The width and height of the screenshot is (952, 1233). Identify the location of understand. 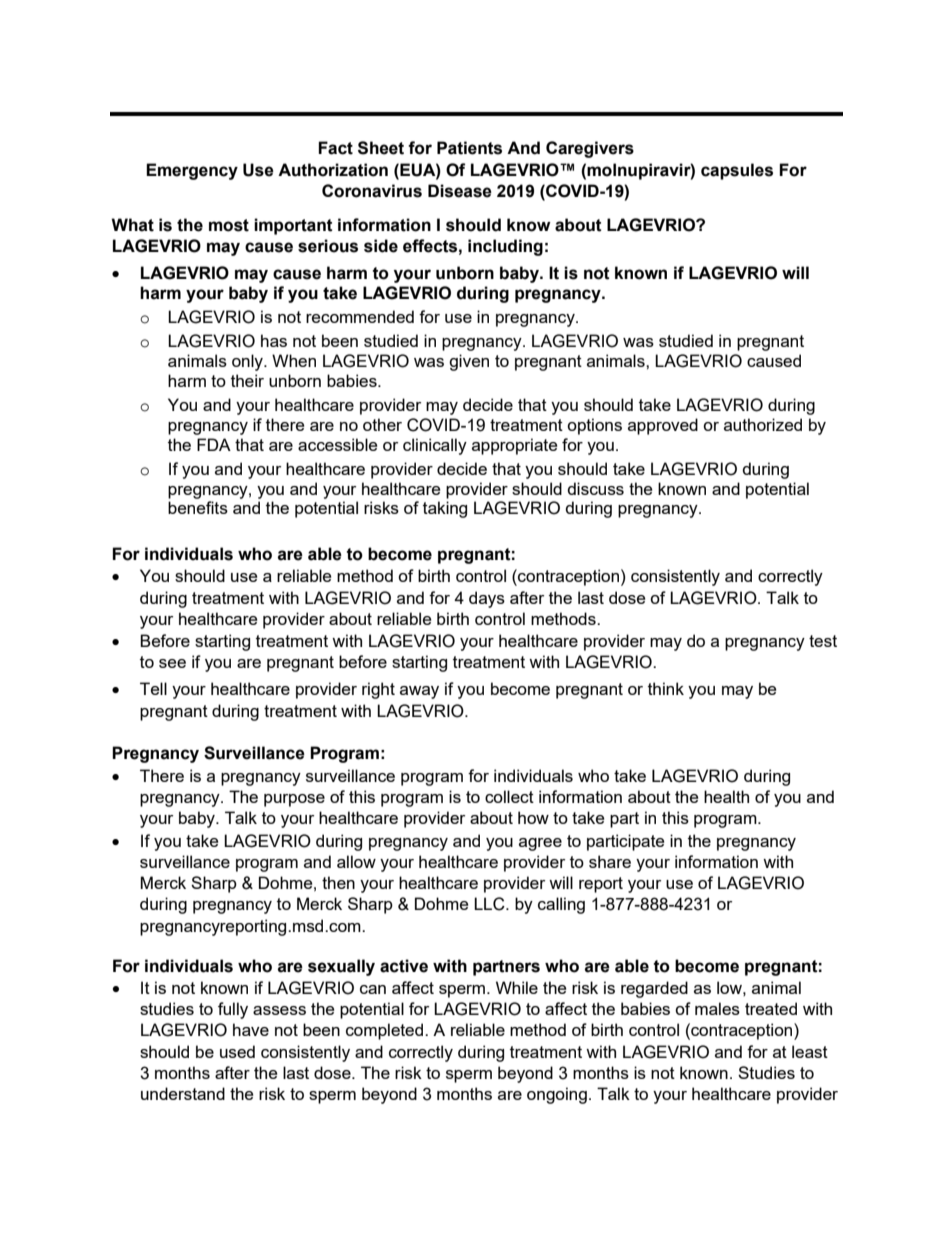
(183, 1093).
